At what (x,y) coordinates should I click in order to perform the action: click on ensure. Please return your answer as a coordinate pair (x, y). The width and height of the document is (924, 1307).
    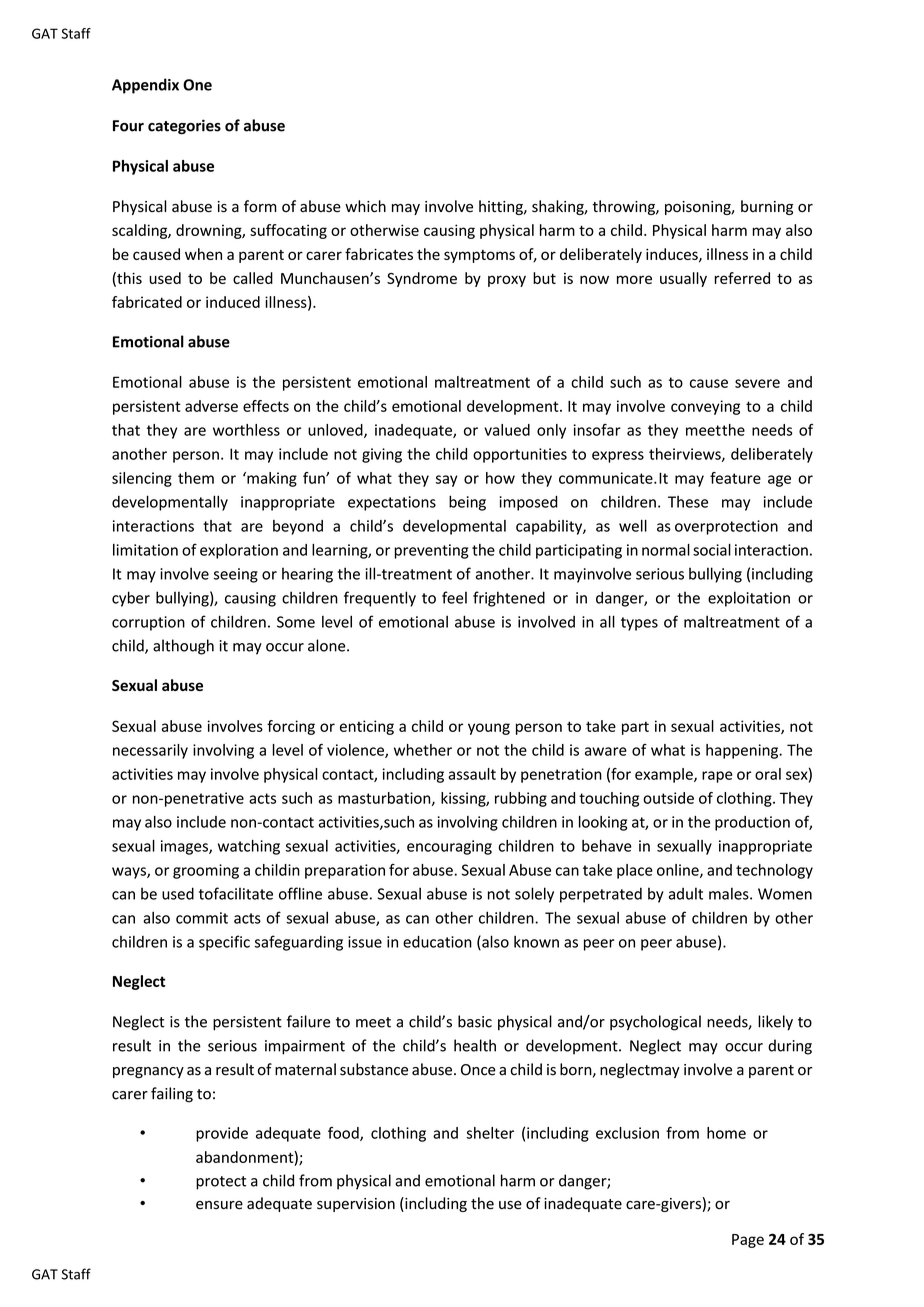
    Looking at the image, I should click on (219, 1205).
